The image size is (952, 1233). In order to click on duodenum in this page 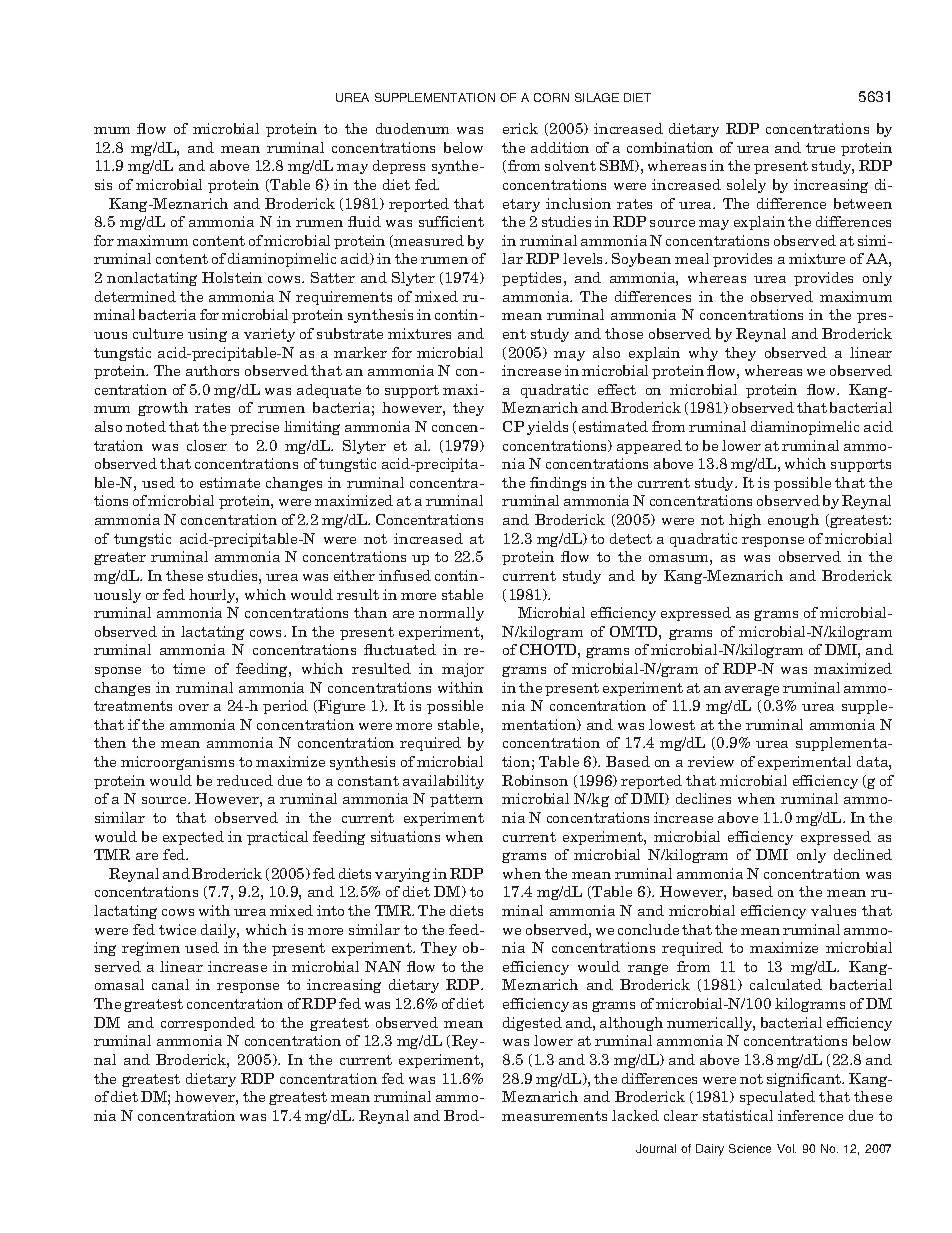, I will do `click(412, 128)`.
